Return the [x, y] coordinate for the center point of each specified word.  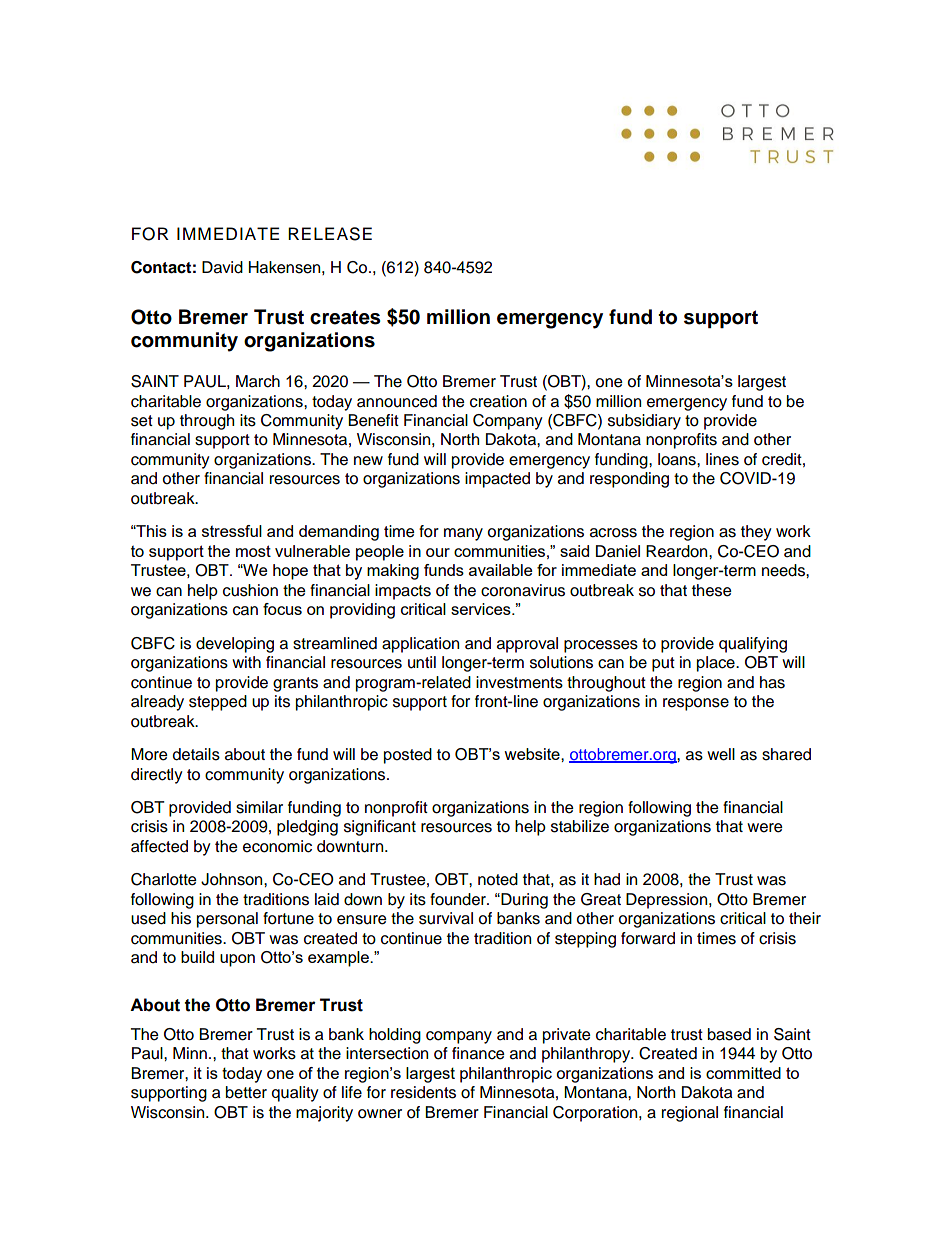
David [222, 267]
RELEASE [330, 234]
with [246, 662]
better [246, 1092]
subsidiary [644, 422]
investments [519, 682]
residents [423, 1092]
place [717, 664]
